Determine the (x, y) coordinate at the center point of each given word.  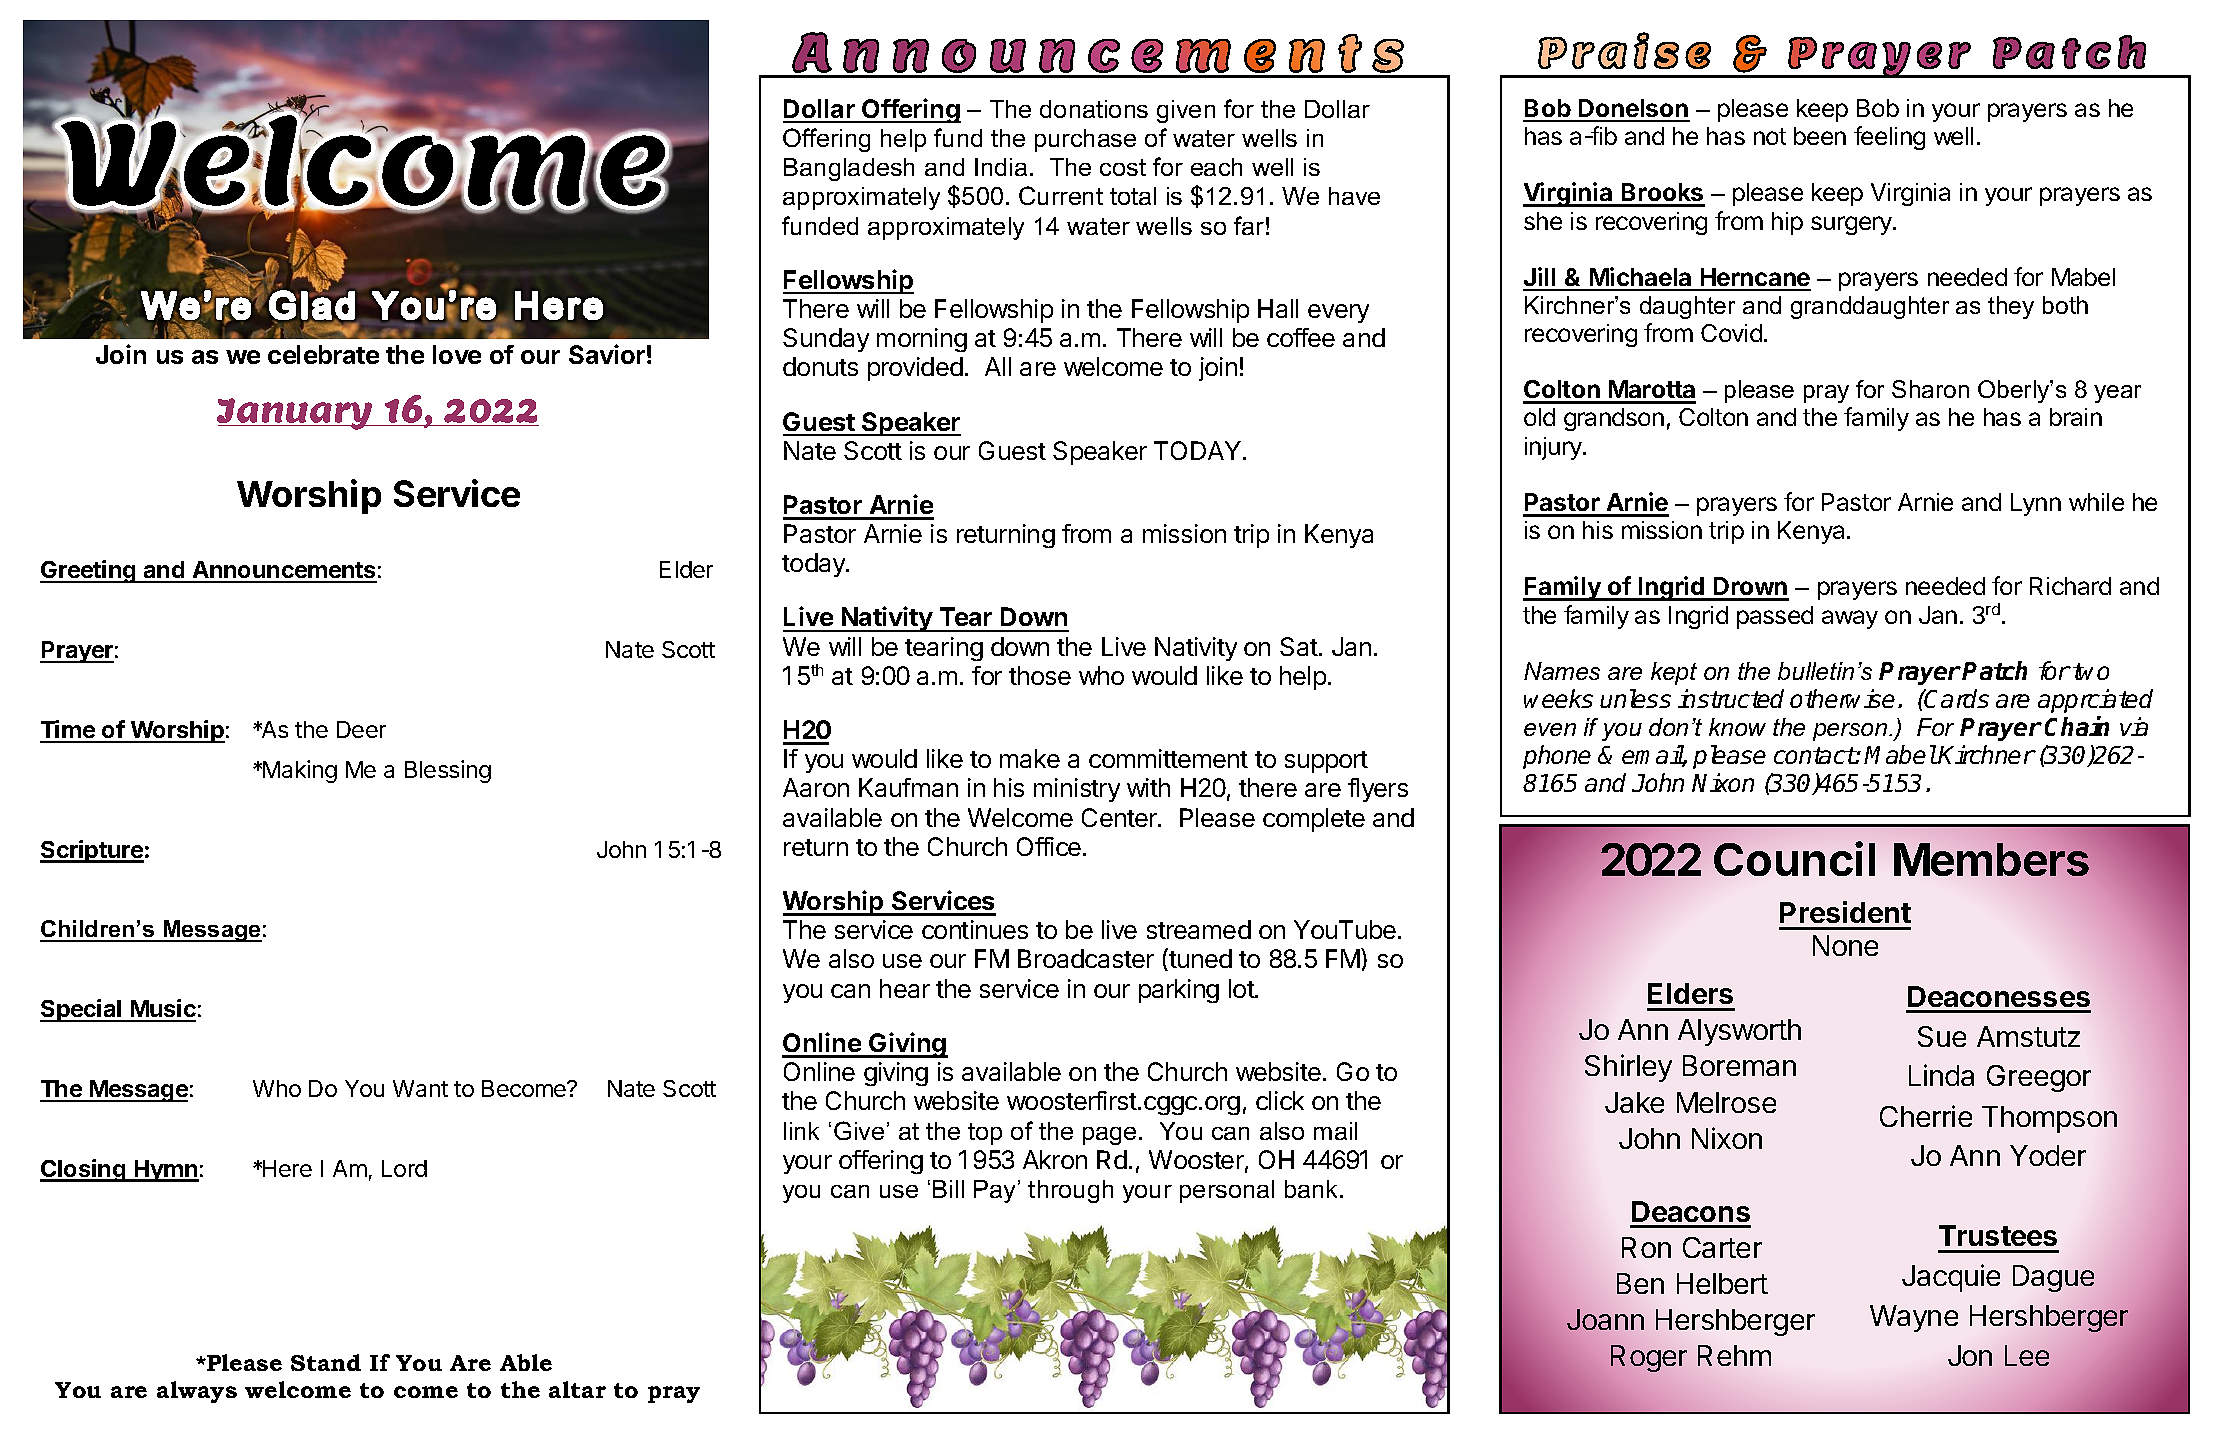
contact (1815, 755)
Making (299, 771)
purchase (1085, 140)
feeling (1889, 138)
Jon (1970, 1355)
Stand (326, 1362)
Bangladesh (849, 169)
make (1030, 758)
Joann (1605, 1319)
